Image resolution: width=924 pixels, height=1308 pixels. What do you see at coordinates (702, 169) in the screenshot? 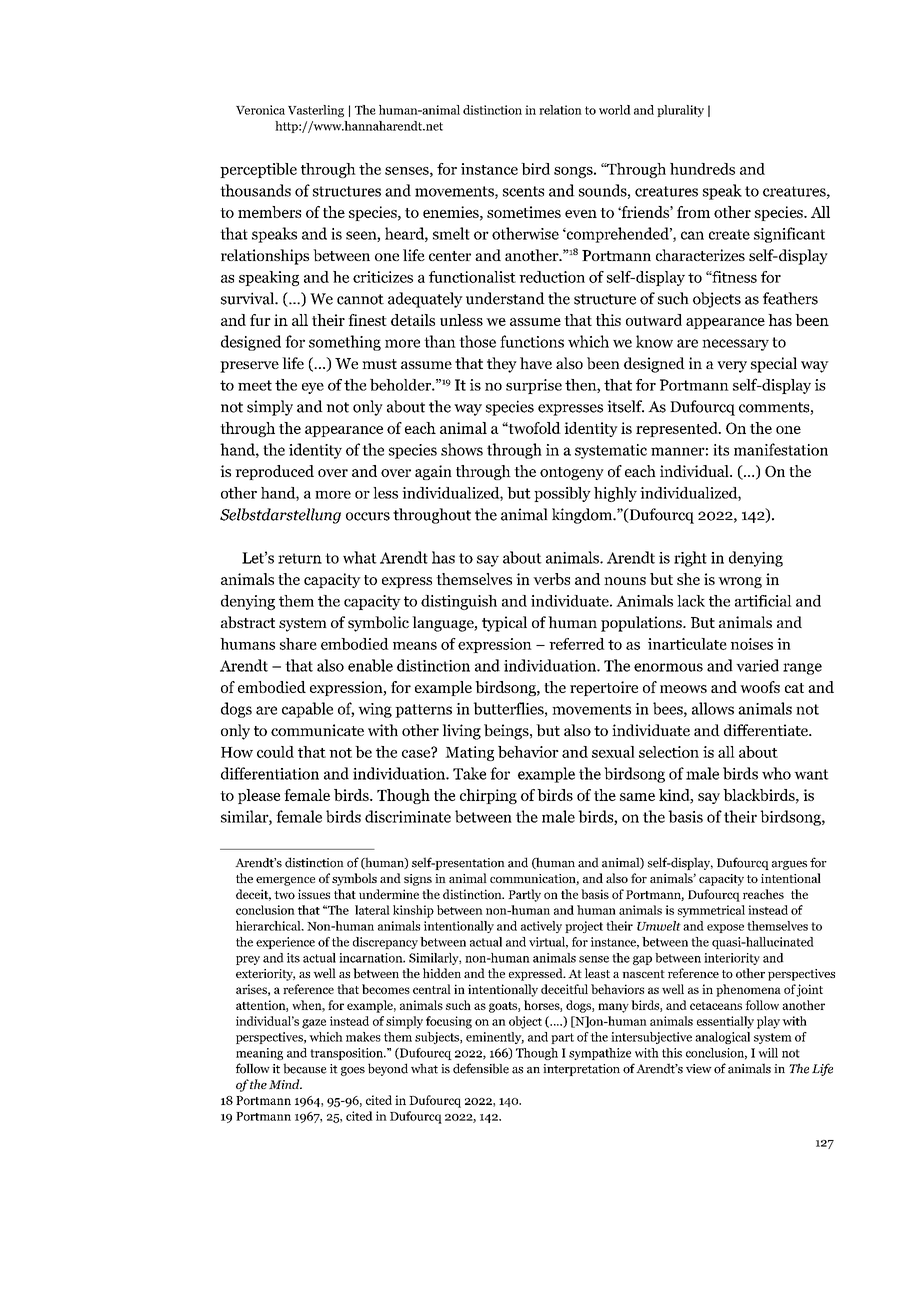
I see `hundreds` at bounding box center [702, 169].
